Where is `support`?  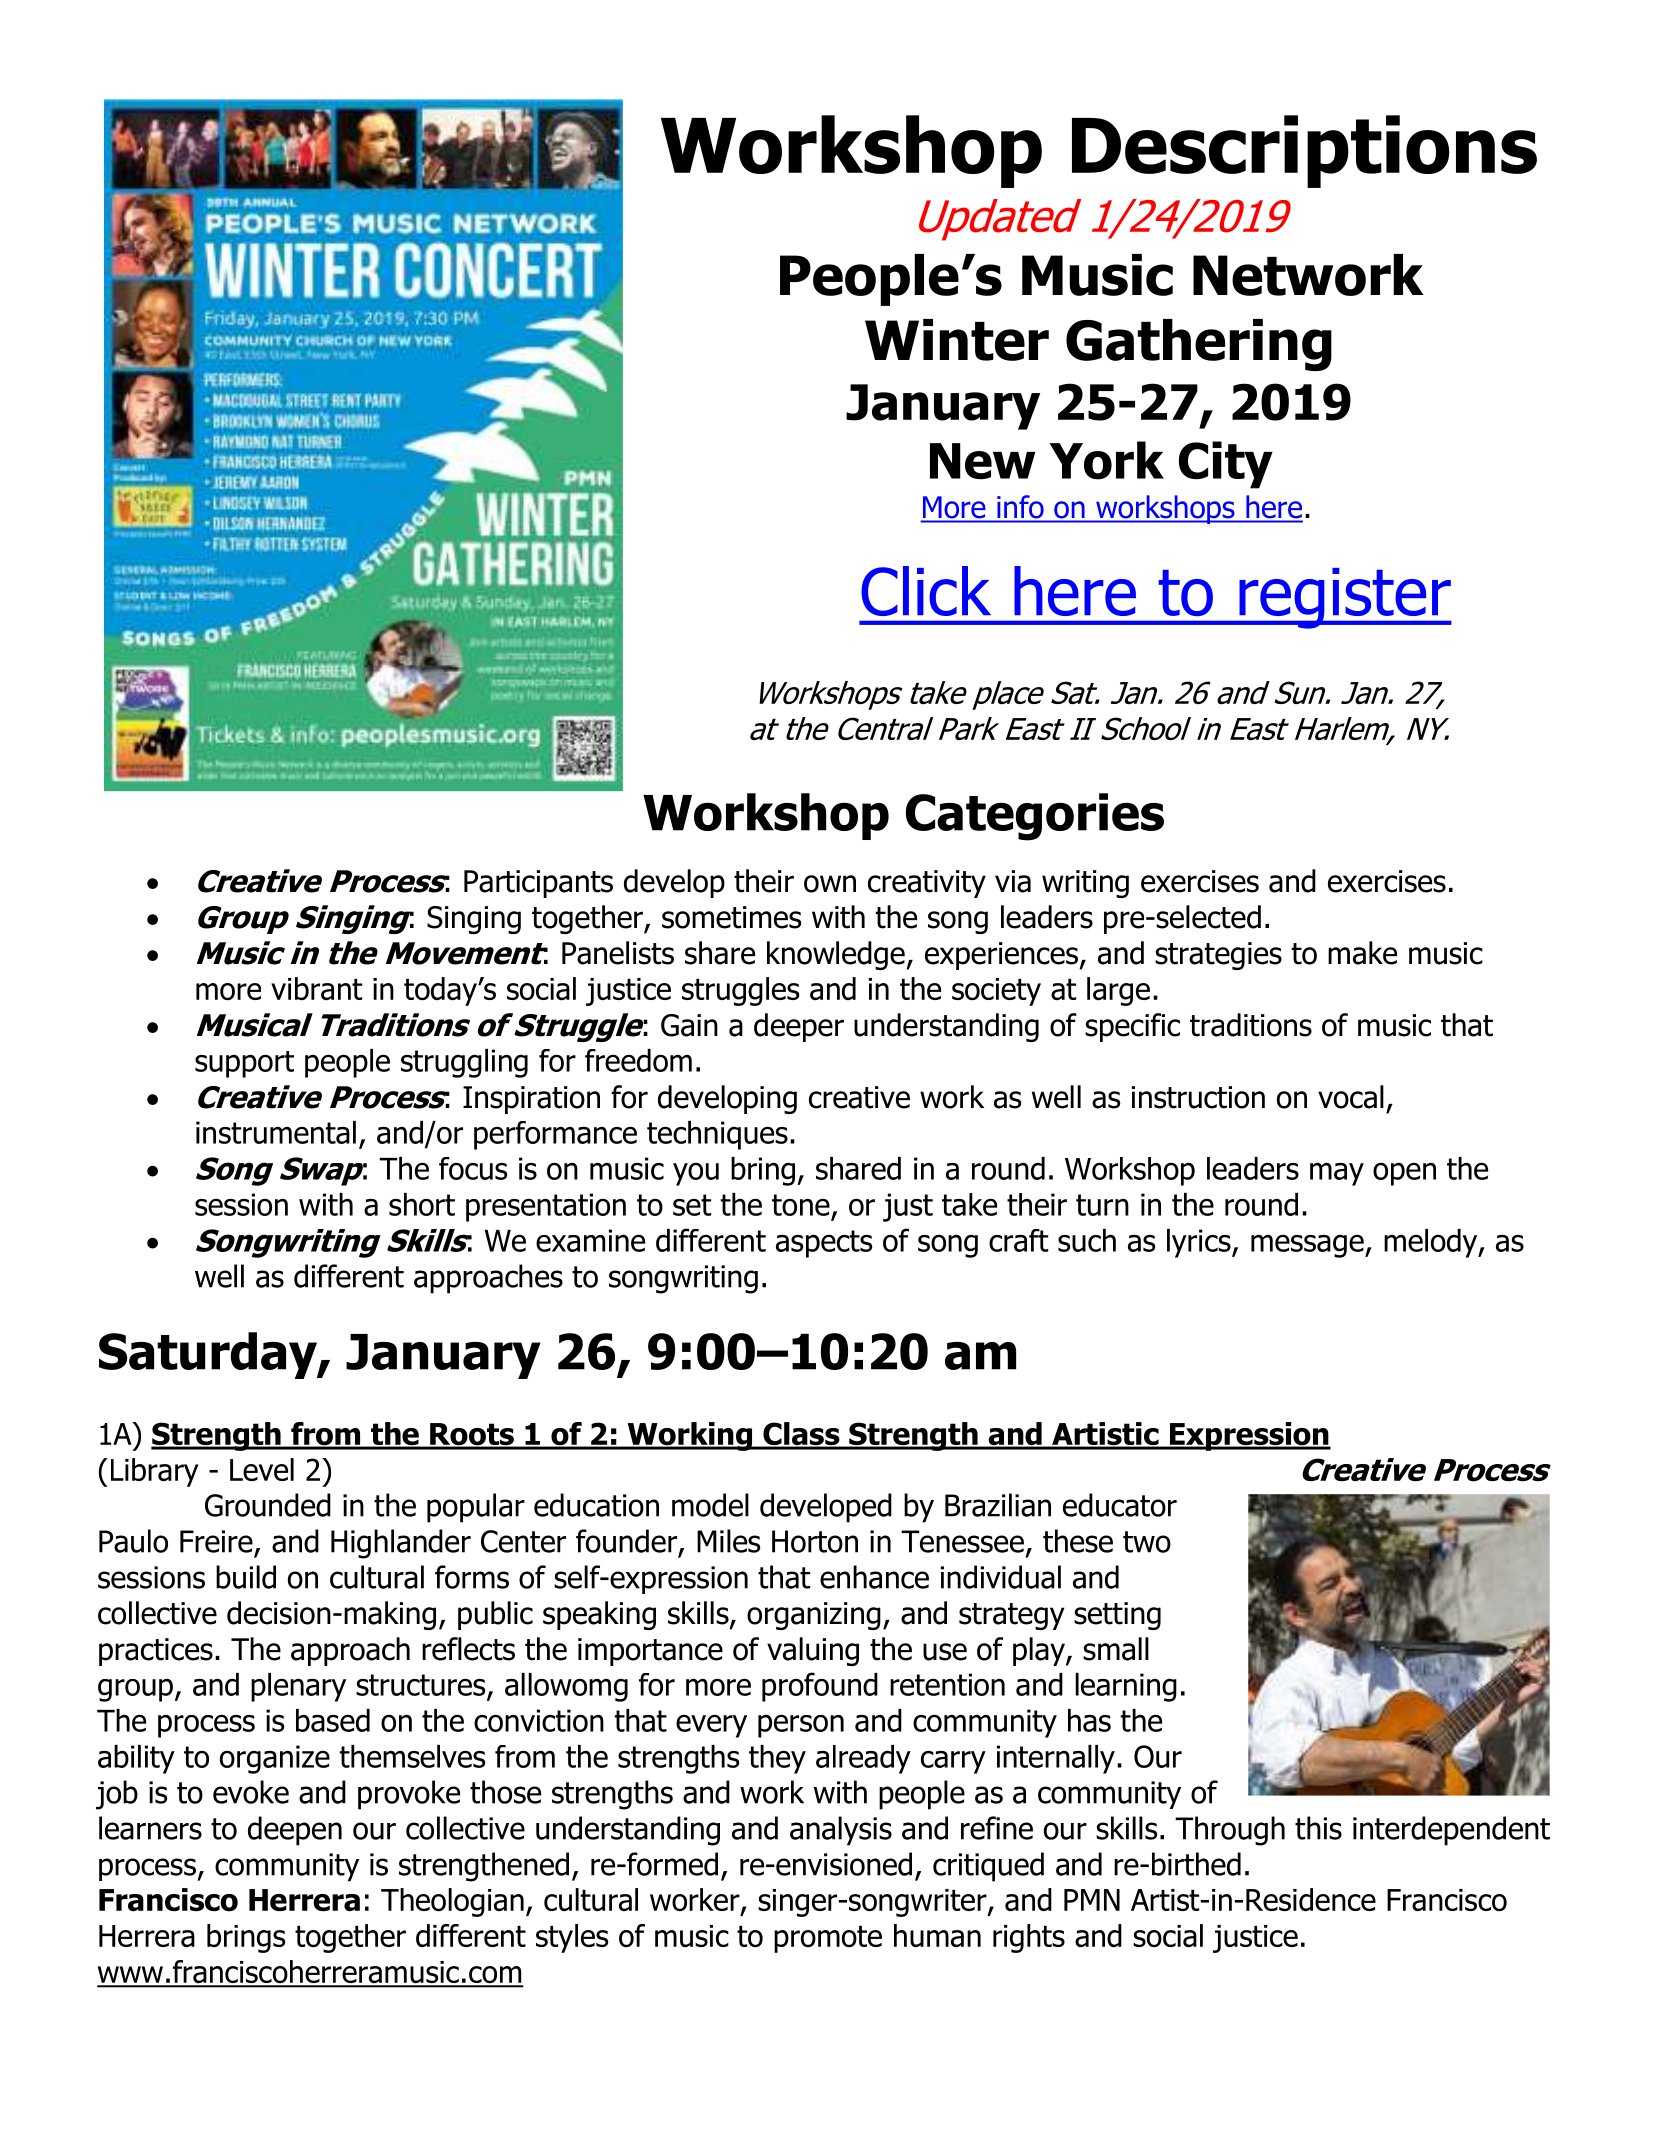
support is located at coordinates (244, 1064).
